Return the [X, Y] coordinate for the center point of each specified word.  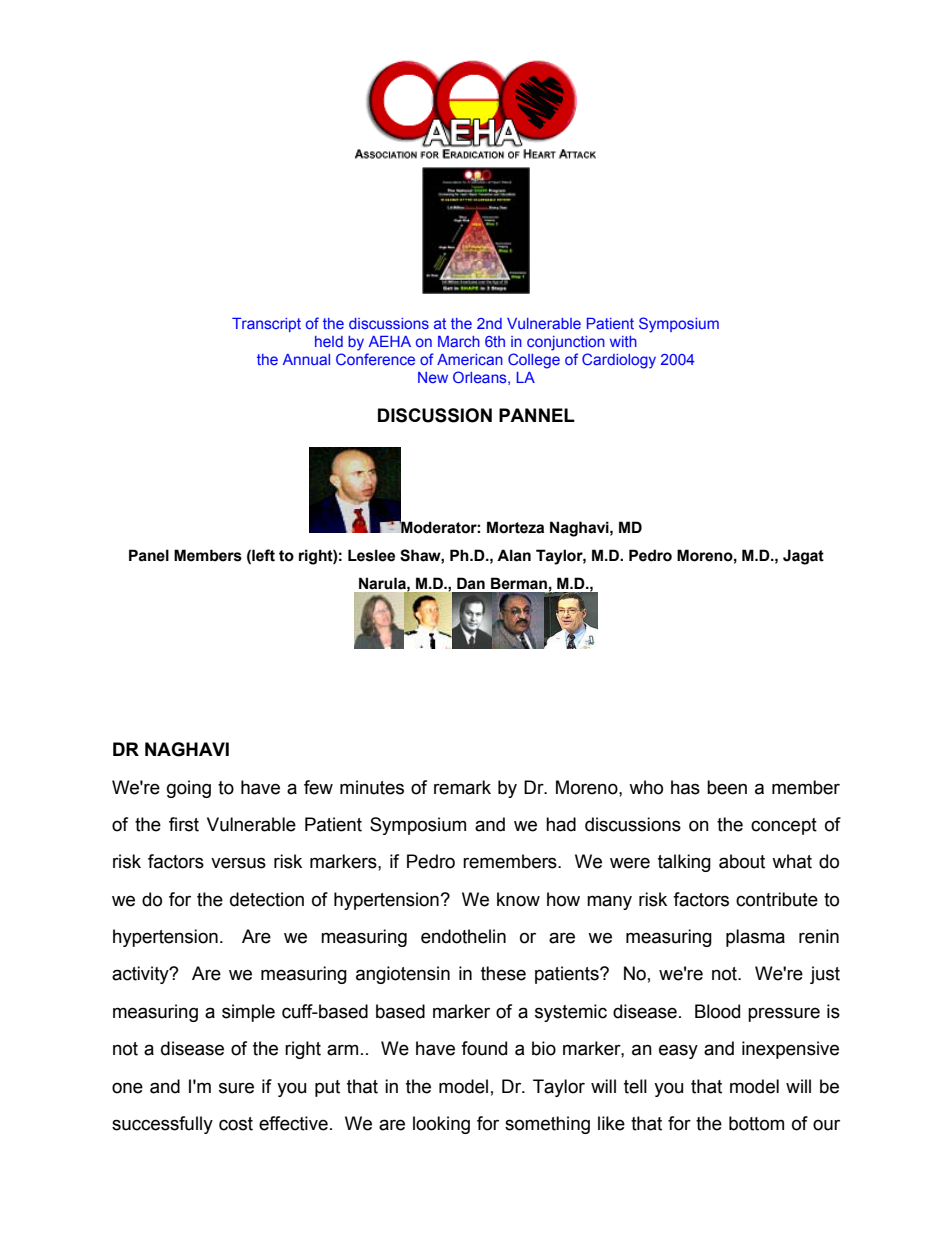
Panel [149, 555]
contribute [777, 899]
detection [267, 899]
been [727, 787]
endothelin [463, 936]
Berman [519, 583]
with [623, 341]
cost [236, 1124]
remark [462, 787]
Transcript [266, 325]
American [470, 359]
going [189, 789]
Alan [514, 555]
